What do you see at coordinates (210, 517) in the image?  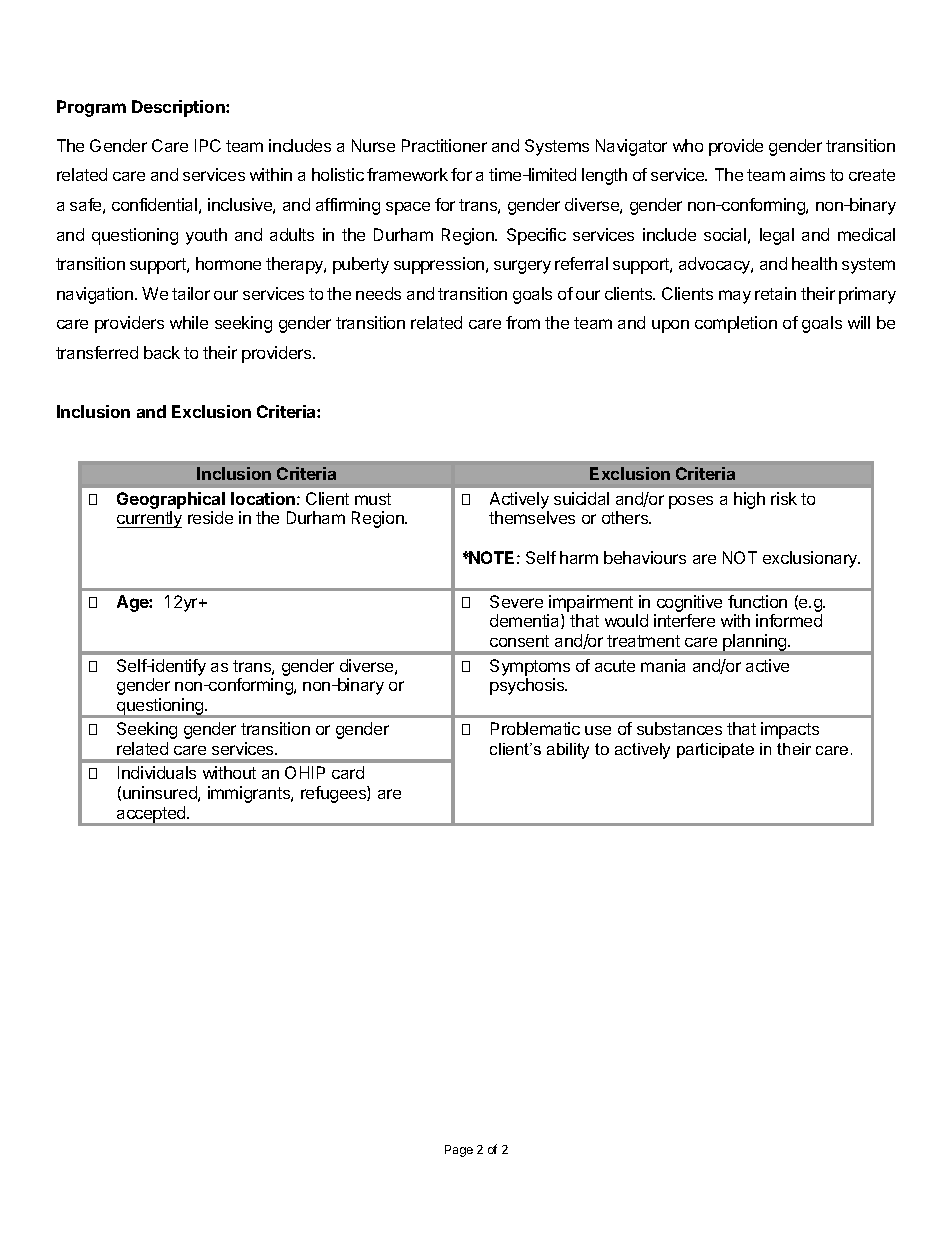 I see `reside` at bounding box center [210, 517].
